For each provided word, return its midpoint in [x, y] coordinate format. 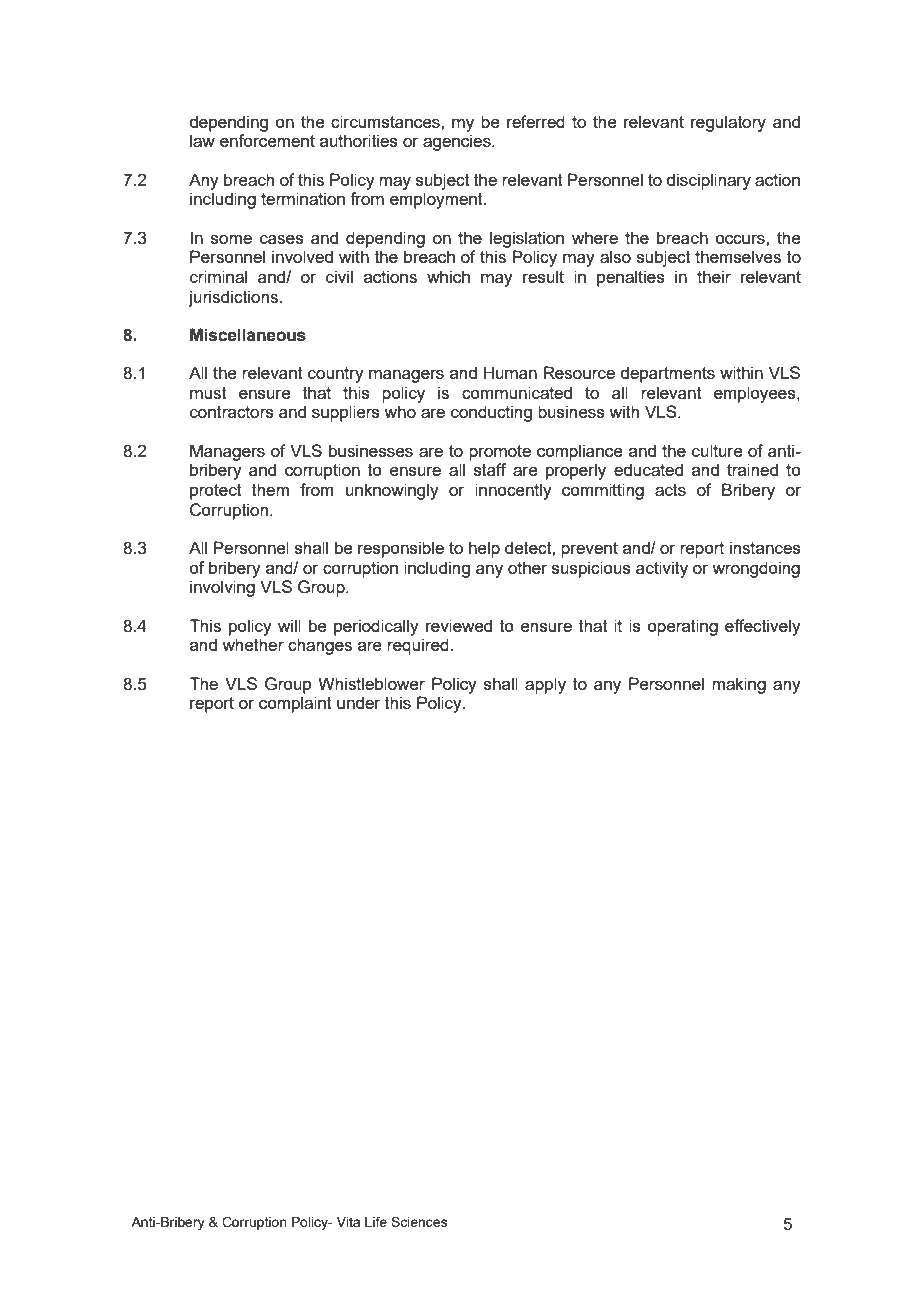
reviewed [459, 625]
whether [253, 644]
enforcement [267, 140]
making [739, 685]
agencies [458, 142]
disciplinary [708, 181]
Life [376, 1221]
